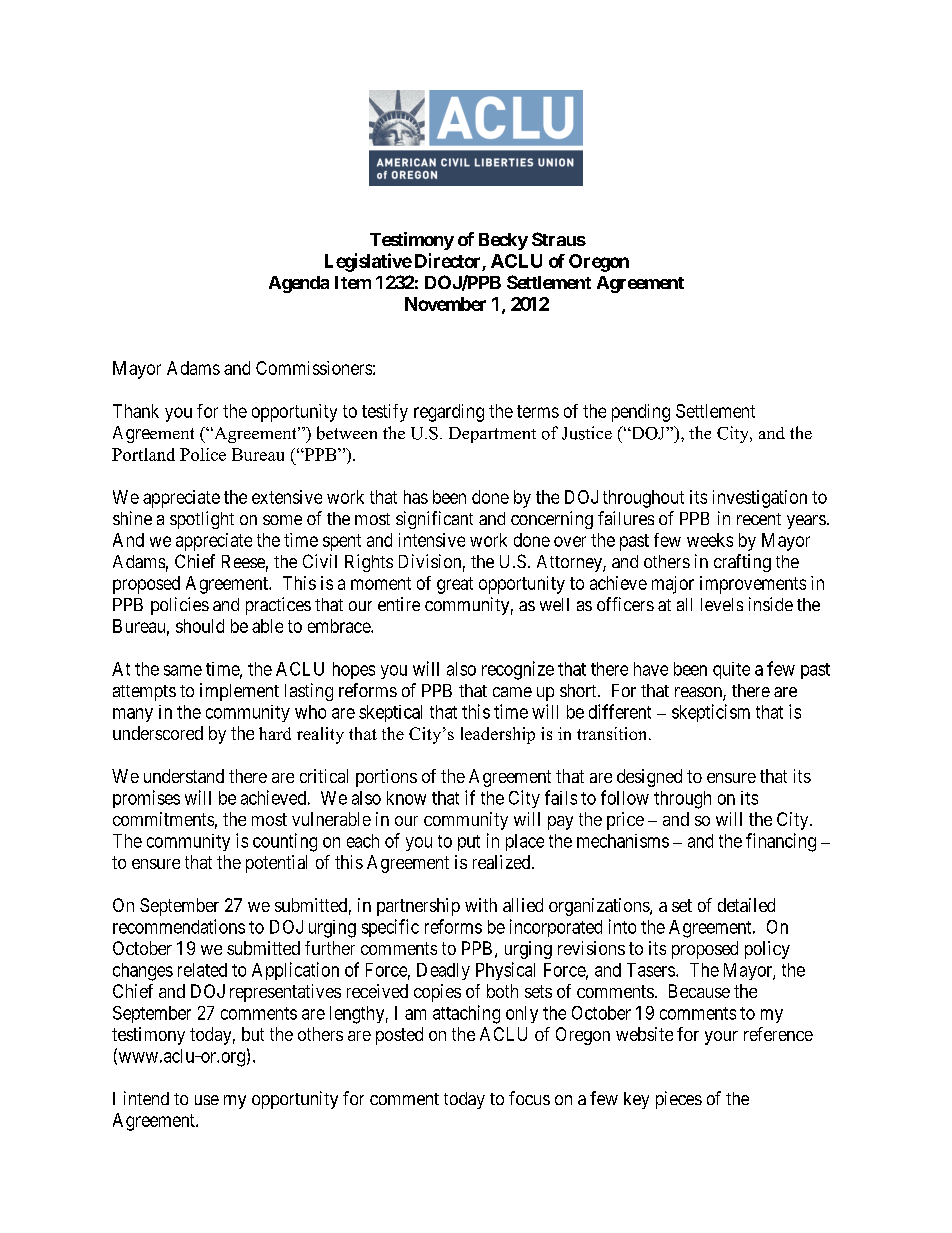  What do you see at coordinates (781, 842) in the screenshot?
I see `financing` at bounding box center [781, 842].
